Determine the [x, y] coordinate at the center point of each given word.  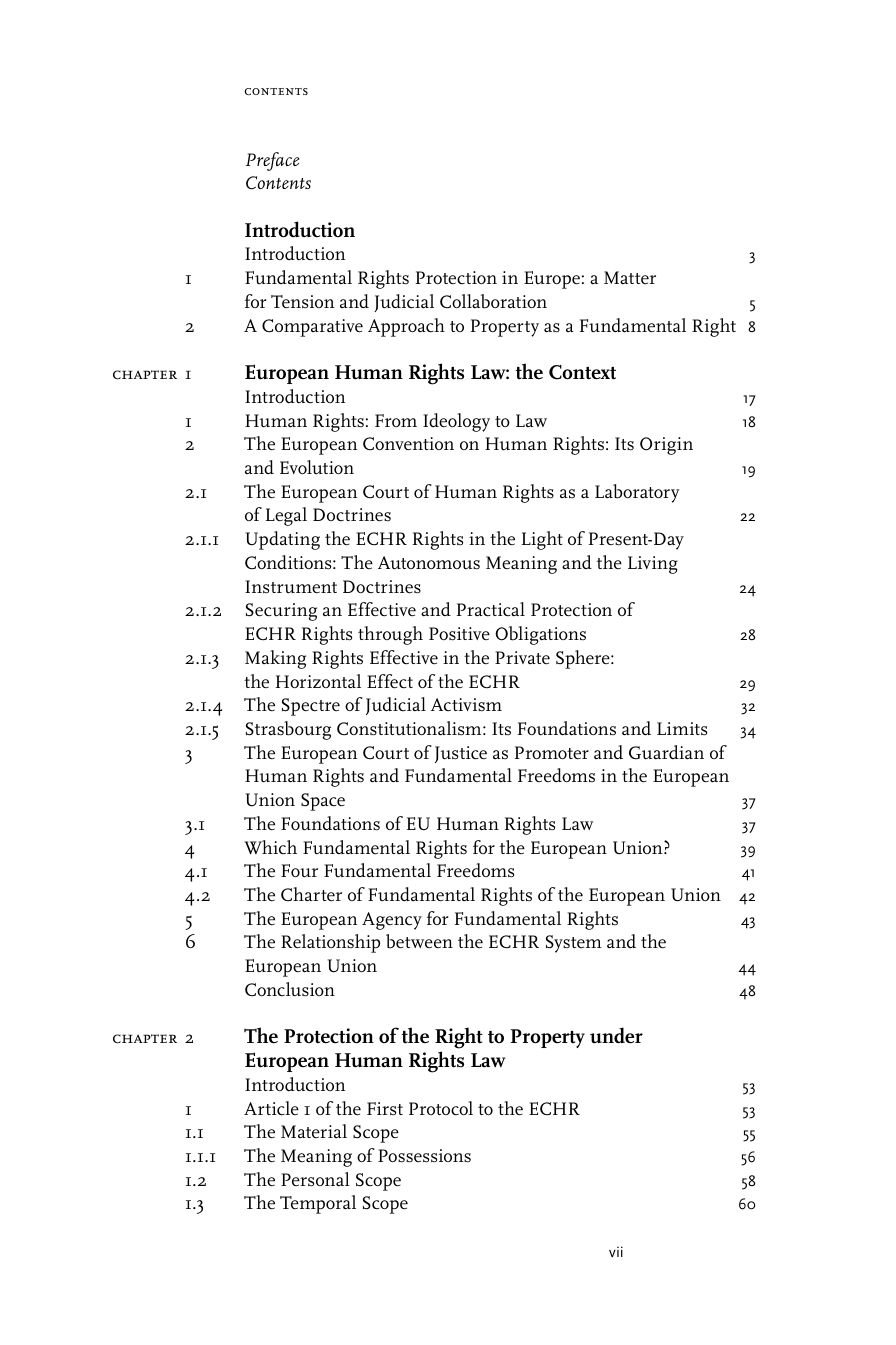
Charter [311, 894]
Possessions [424, 1156]
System [574, 944]
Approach [406, 327]
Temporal [318, 1204]
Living [653, 565]
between [419, 941]
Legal [286, 516]
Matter [630, 278]
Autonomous [429, 563]
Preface [273, 161]
